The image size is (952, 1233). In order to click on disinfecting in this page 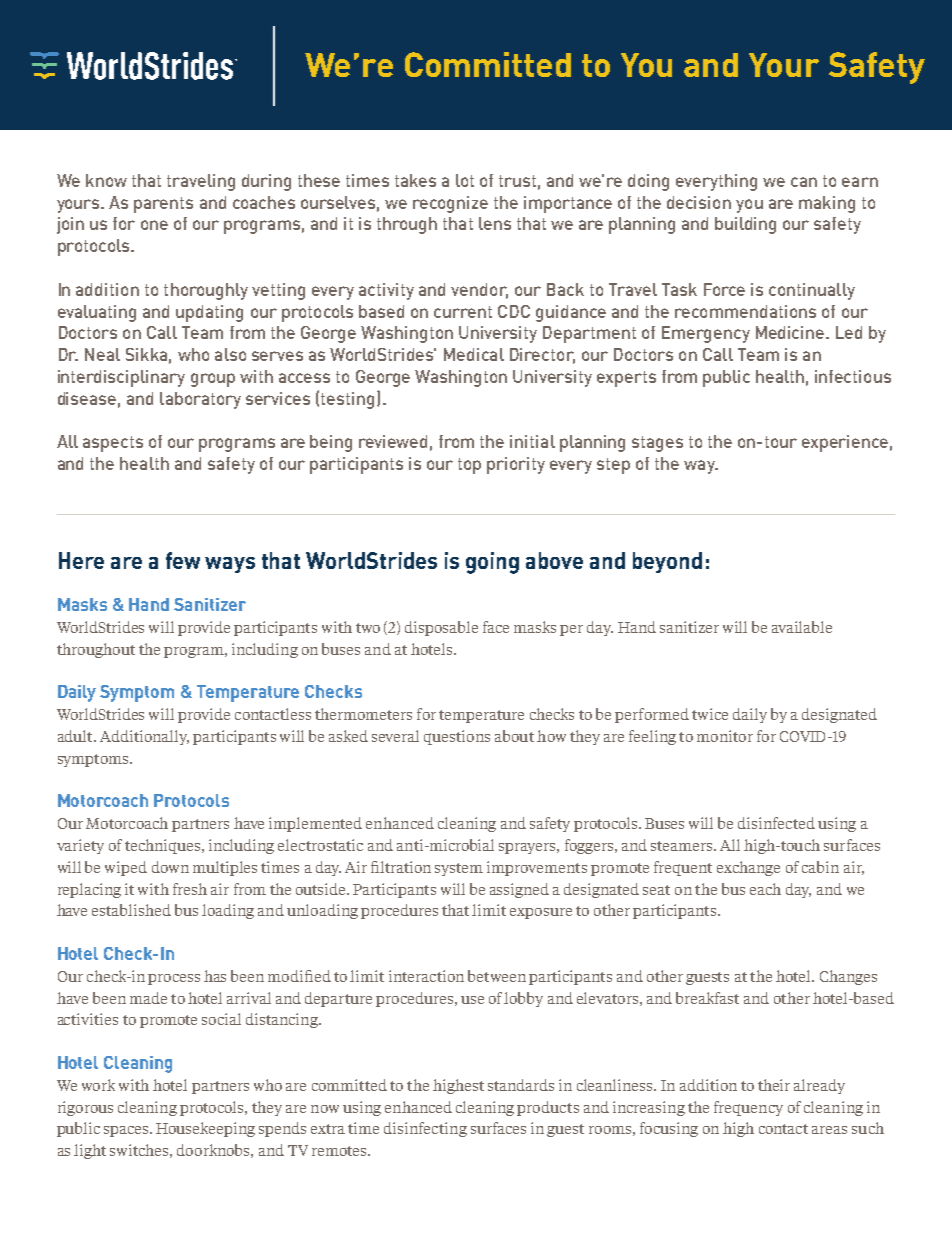, I will do `click(425, 1129)`.
